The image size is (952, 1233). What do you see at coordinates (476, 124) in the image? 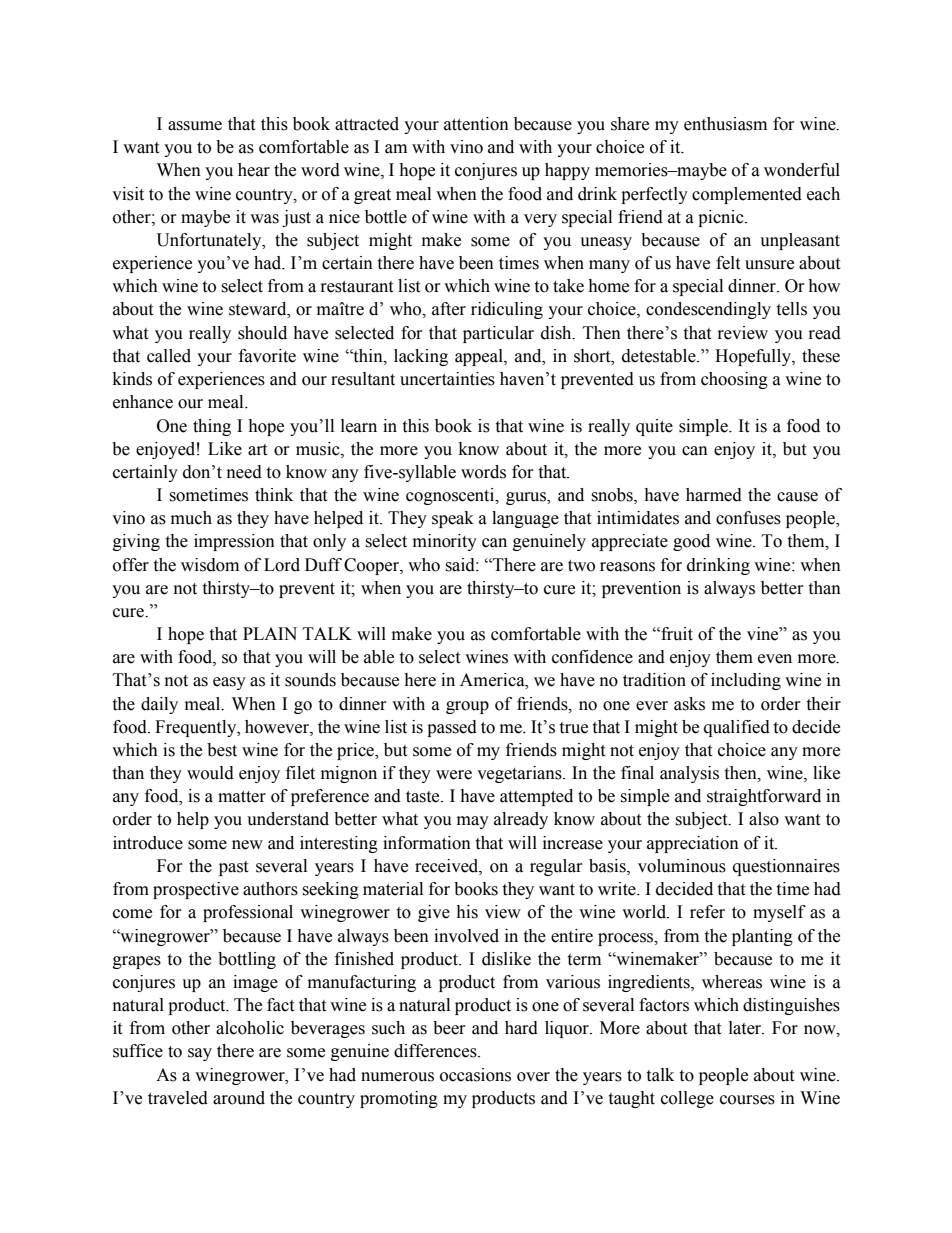
I see `attention` at bounding box center [476, 124].
